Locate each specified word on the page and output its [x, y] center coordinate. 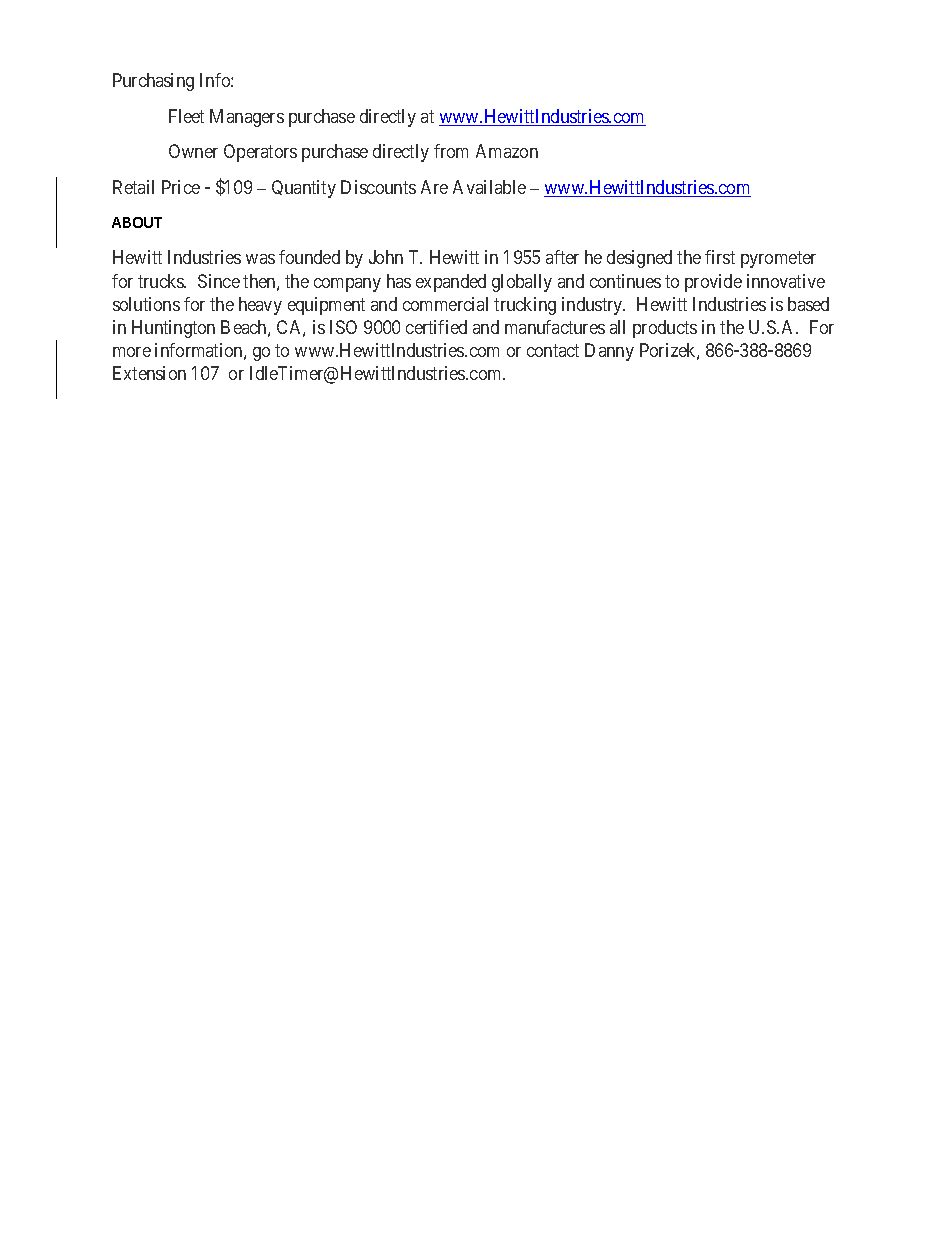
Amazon [507, 151]
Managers [247, 118]
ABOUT [137, 222]
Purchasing [153, 82]
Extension [149, 373]
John [386, 257]
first [720, 257]
